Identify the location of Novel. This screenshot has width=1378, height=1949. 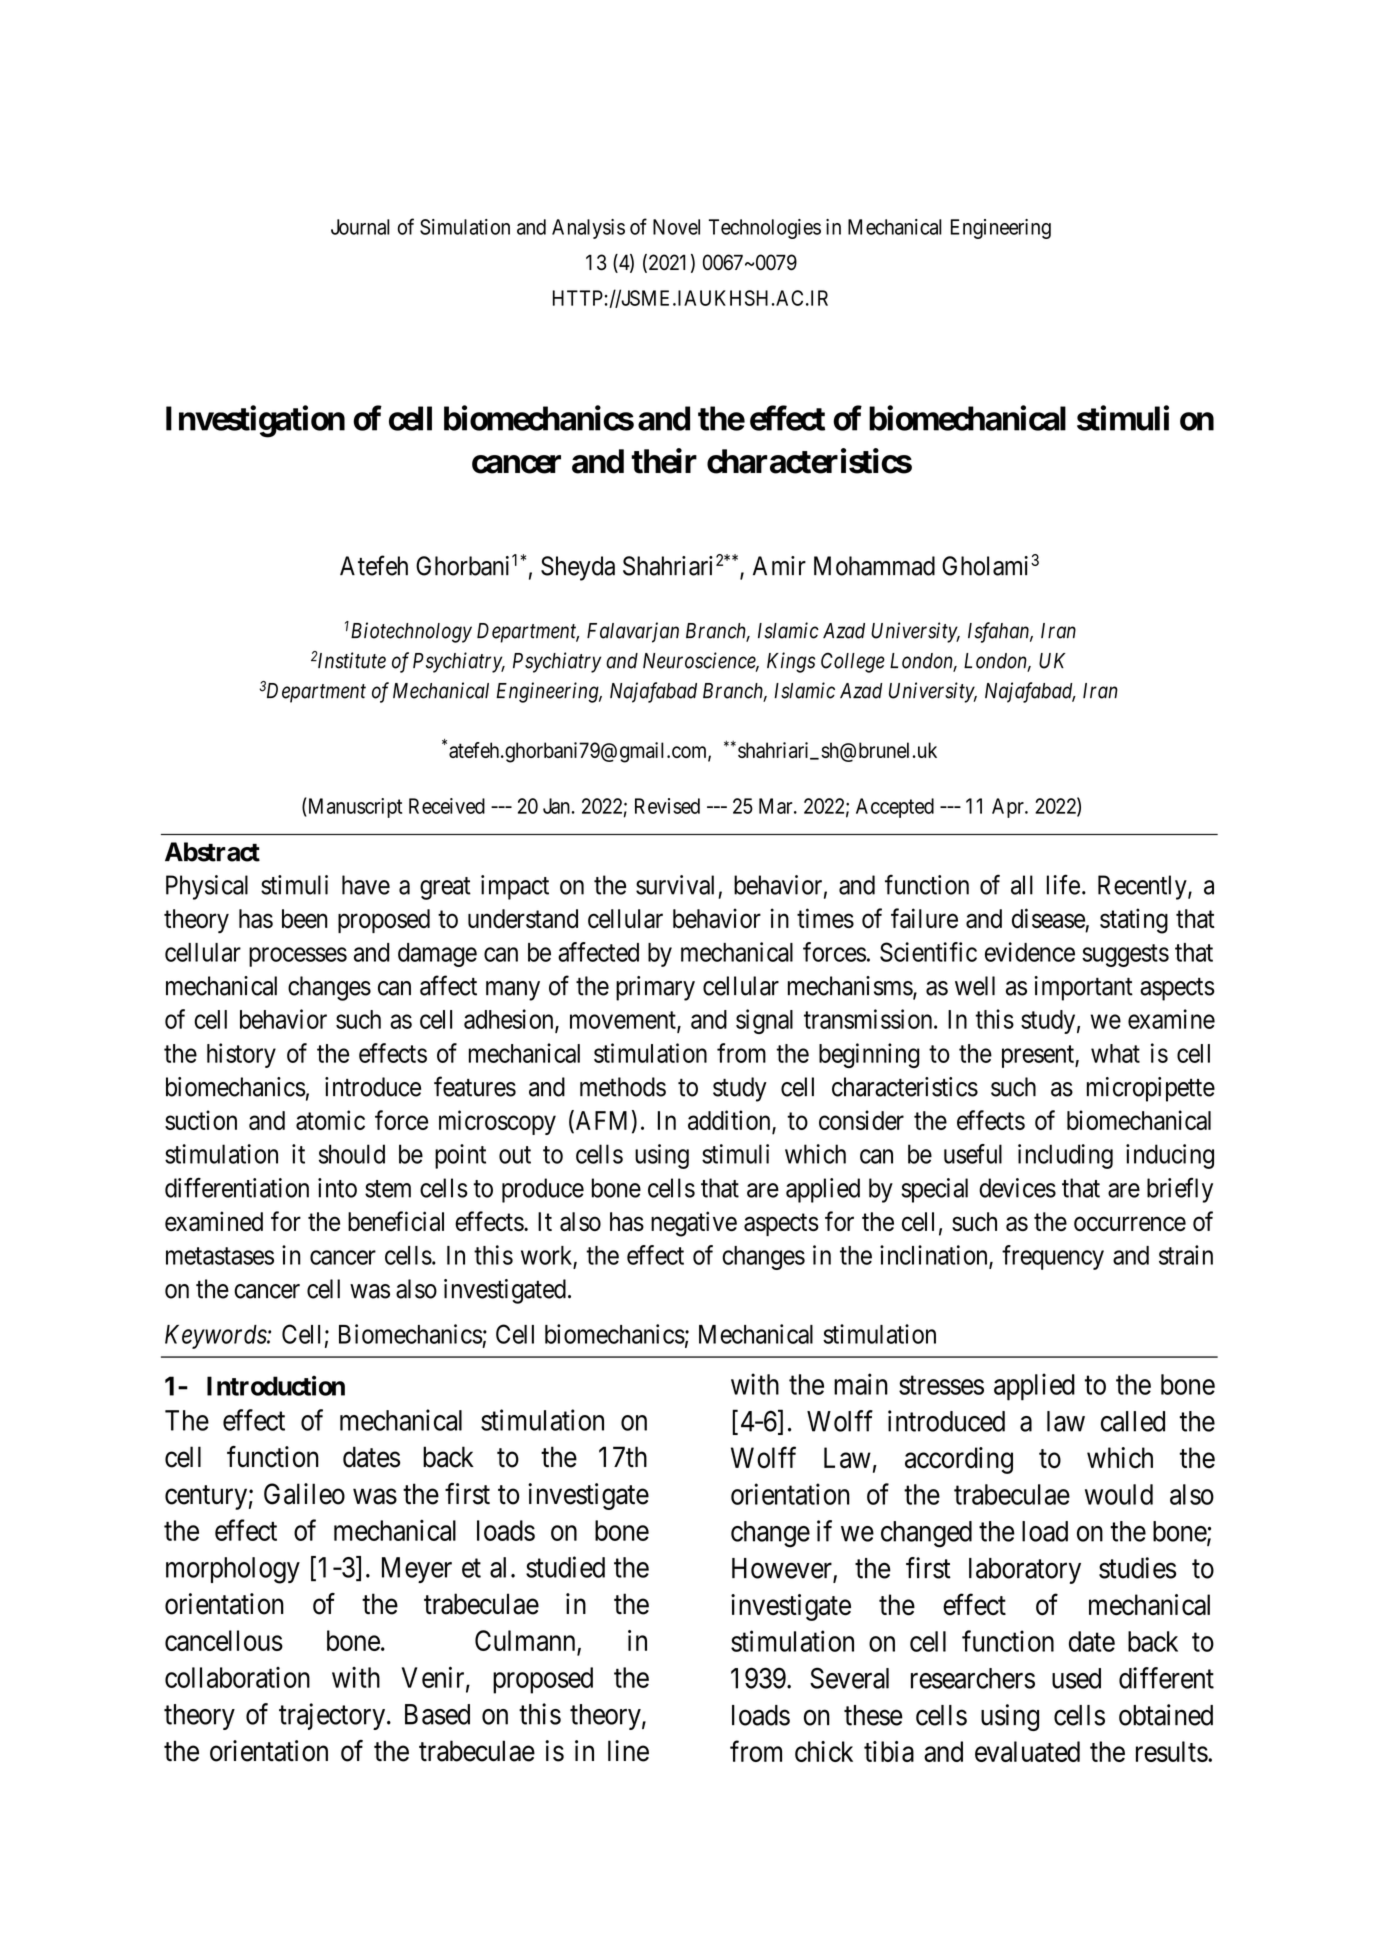
(676, 227).
